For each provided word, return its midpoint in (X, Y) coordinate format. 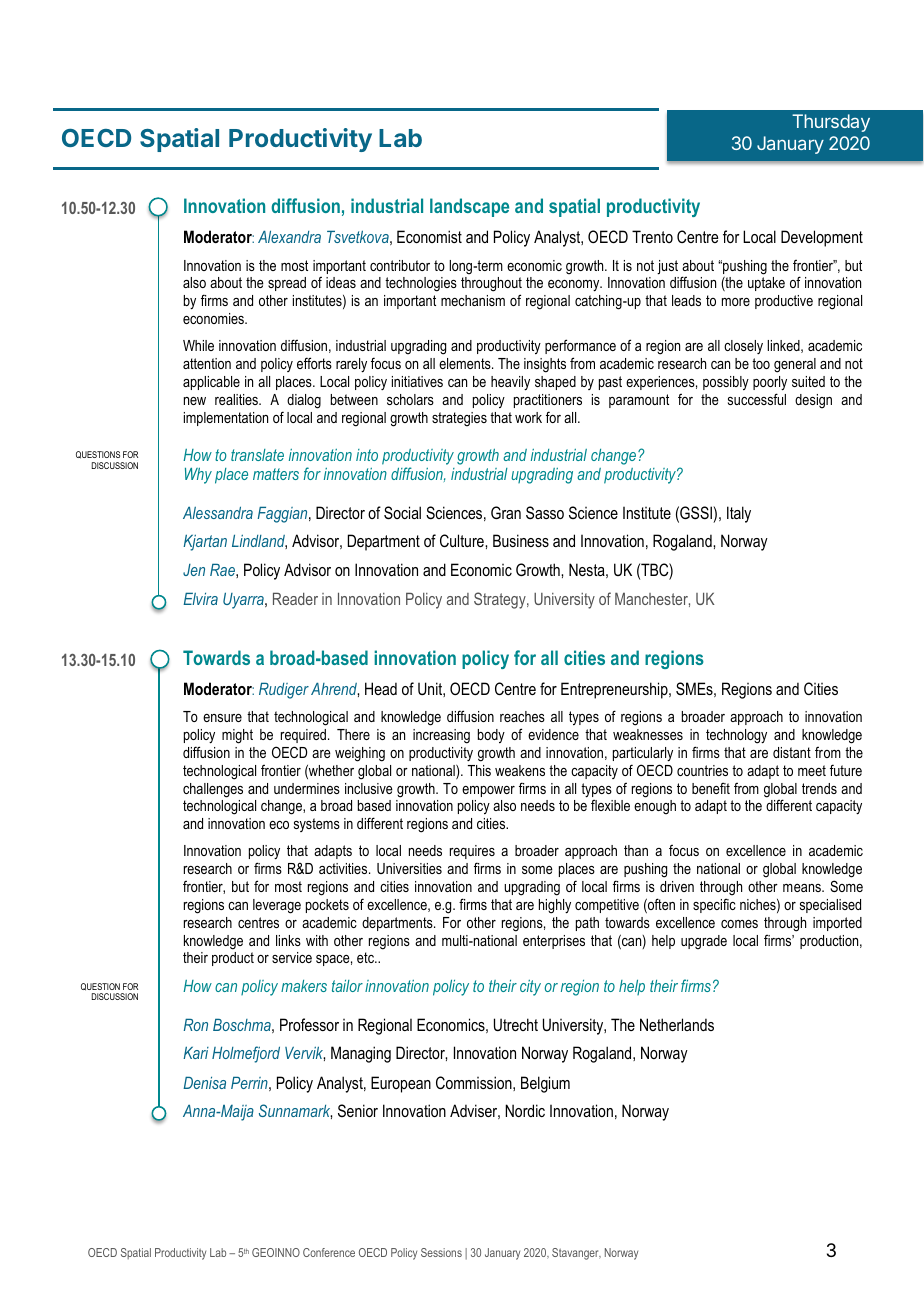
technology (736, 736)
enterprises (554, 942)
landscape (469, 207)
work (528, 417)
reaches (522, 716)
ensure (222, 718)
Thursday (831, 123)
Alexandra (289, 236)
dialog (304, 401)
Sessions (441, 1252)
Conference (329, 1252)
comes (739, 924)
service (292, 957)
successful (757, 399)
